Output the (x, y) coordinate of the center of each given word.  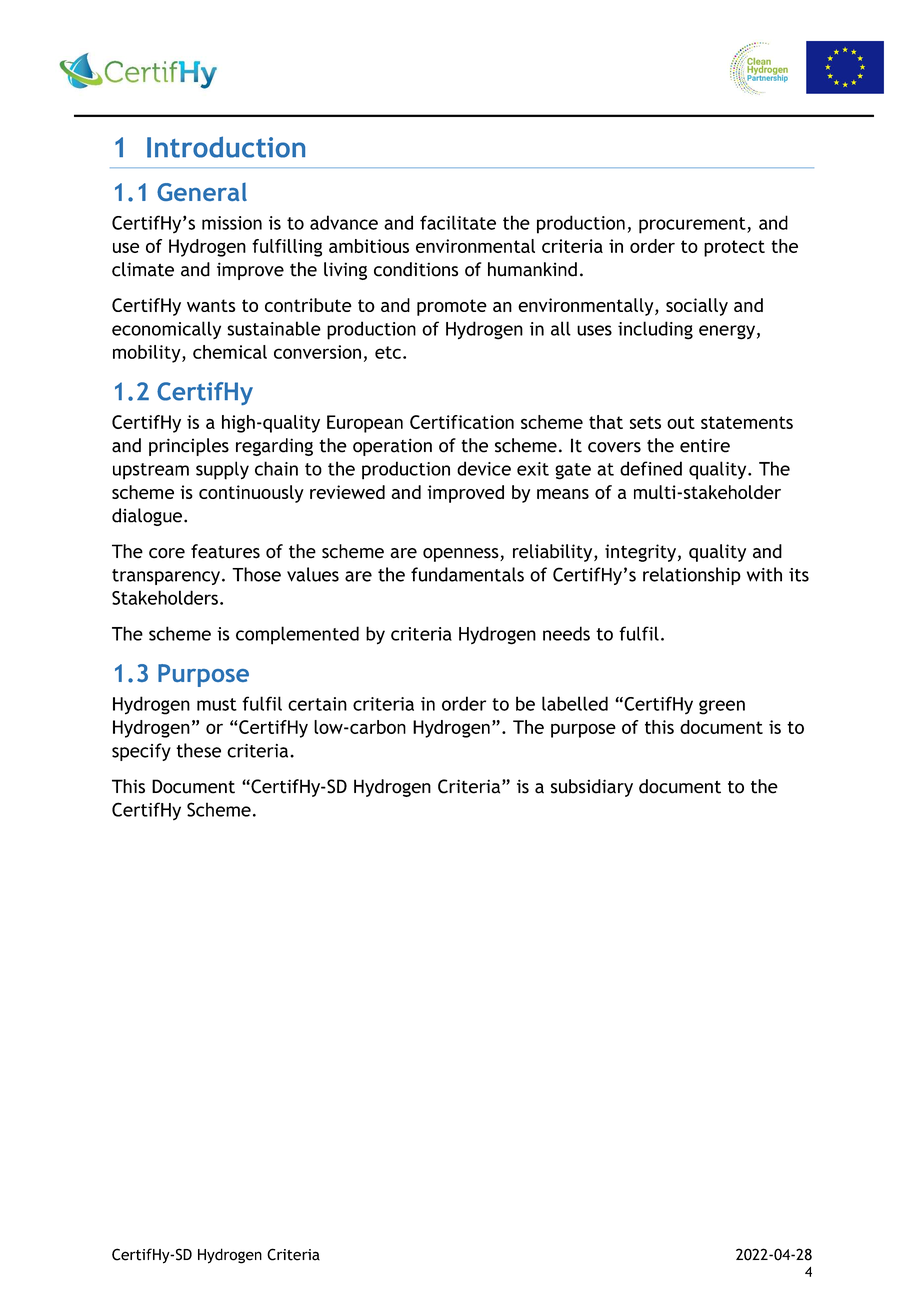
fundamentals (467, 574)
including (655, 330)
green (722, 707)
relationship (692, 576)
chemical (230, 352)
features (225, 551)
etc (388, 352)
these (198, 750)
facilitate (458, 222)
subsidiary (592, 788)
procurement (693, 225)
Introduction (226, 147)
